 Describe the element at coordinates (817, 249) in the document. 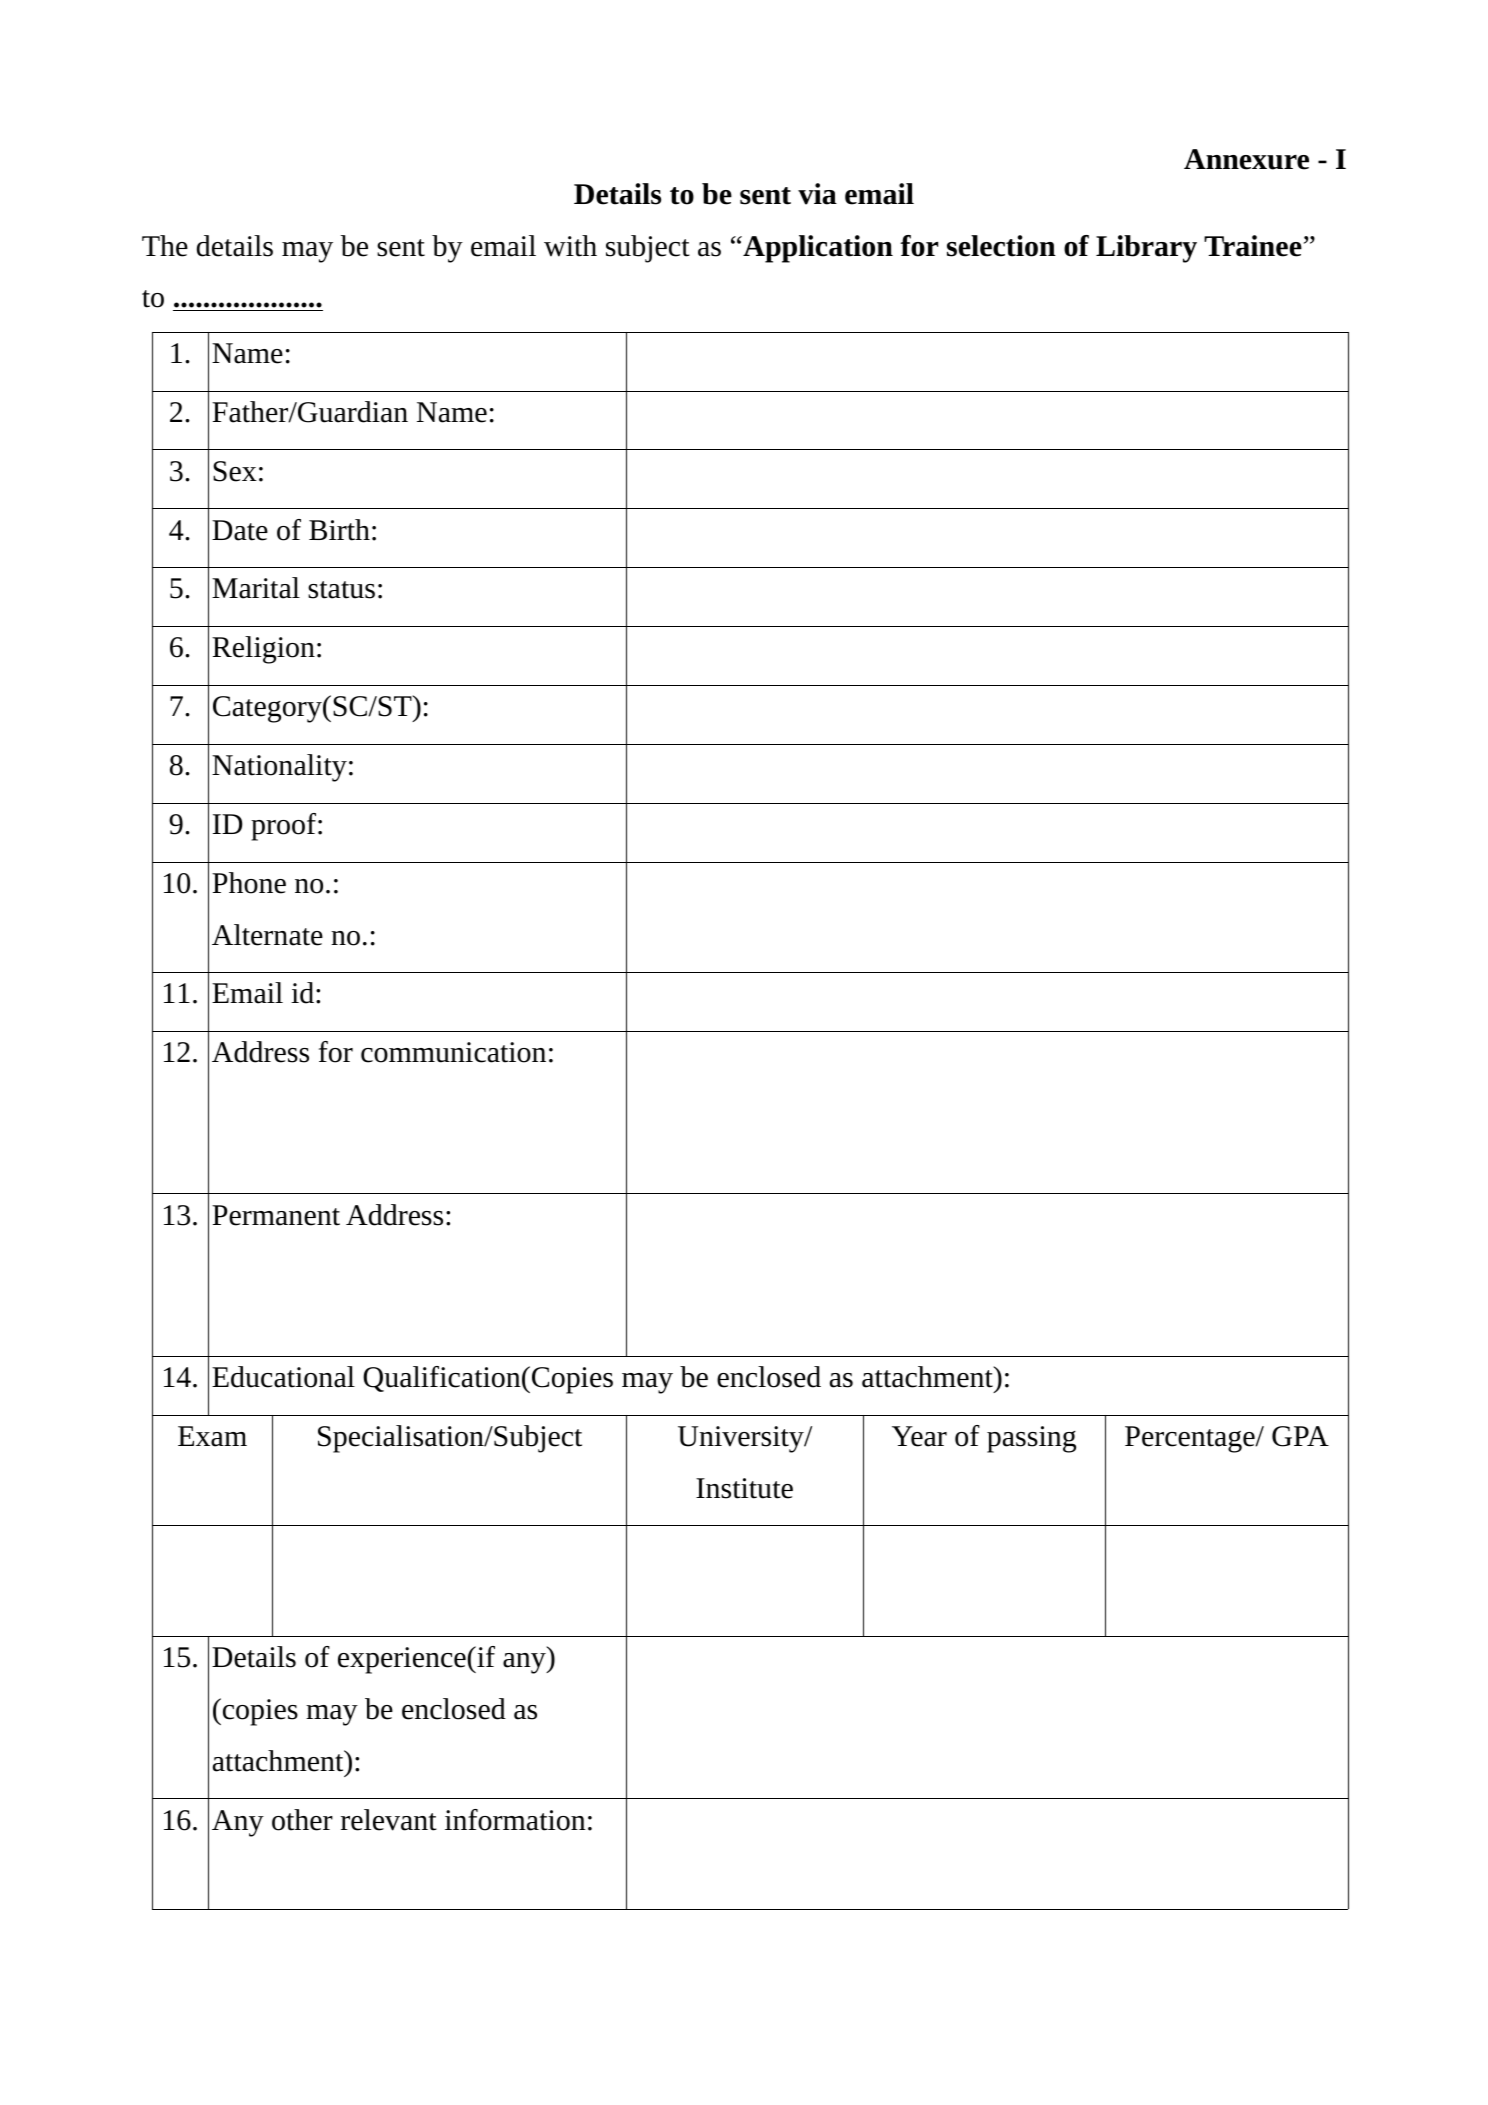

I see `Application` at that location.
